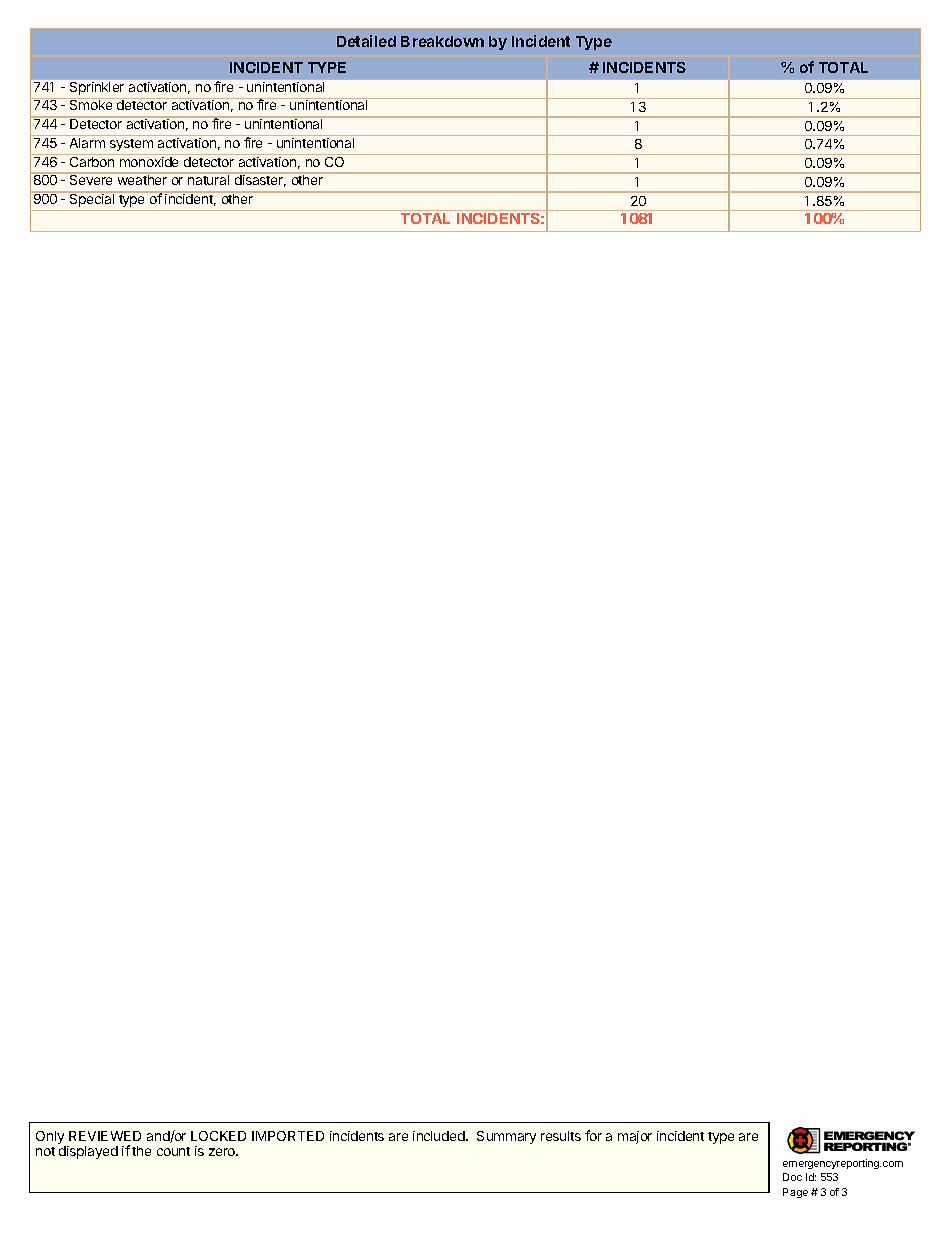 This document has height=1233, width=952. Describe the element at coordinates (87, 143) in the document. I see `Alarm` at that location.
